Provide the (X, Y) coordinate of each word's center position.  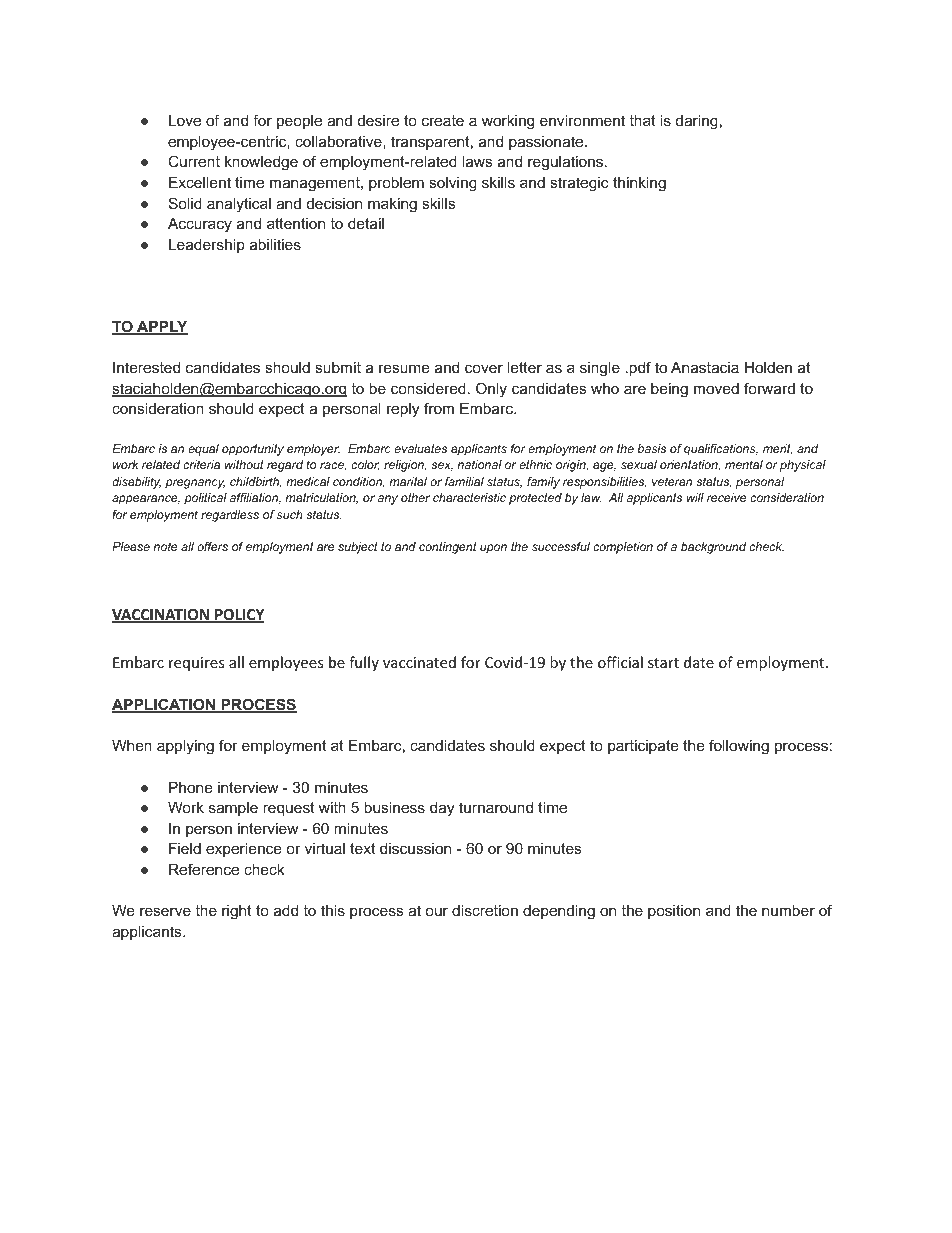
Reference (204, 869)
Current (194, 161)
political (205, 499)
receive (726, 497)
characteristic (469, 497)
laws (477, 161)
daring (697, 122)
